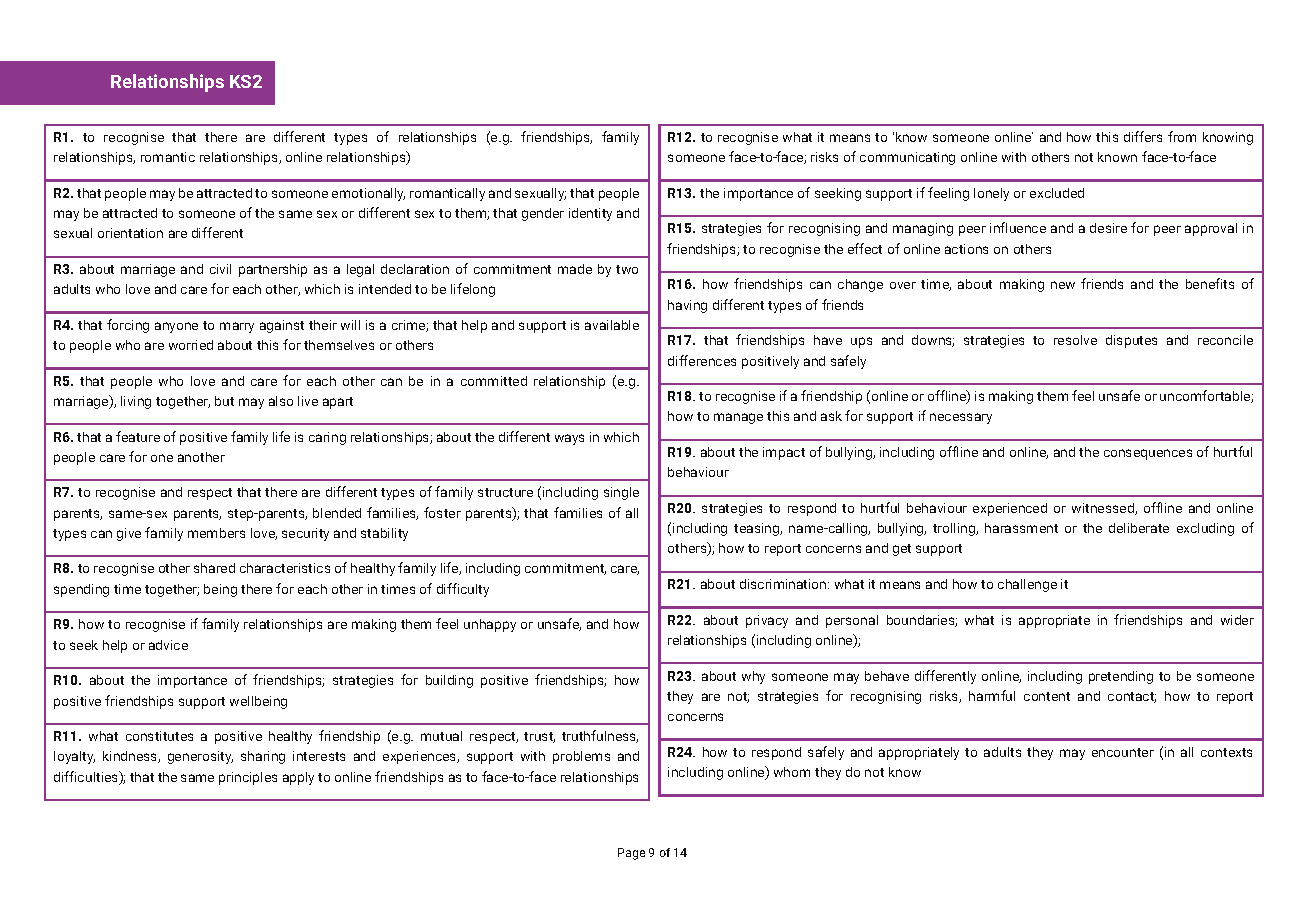 Image resolution: width=1308 pixels, height=924 pixels. Describe the element at coordinates (1143, 136) in the image. I see `differs` at that location.
